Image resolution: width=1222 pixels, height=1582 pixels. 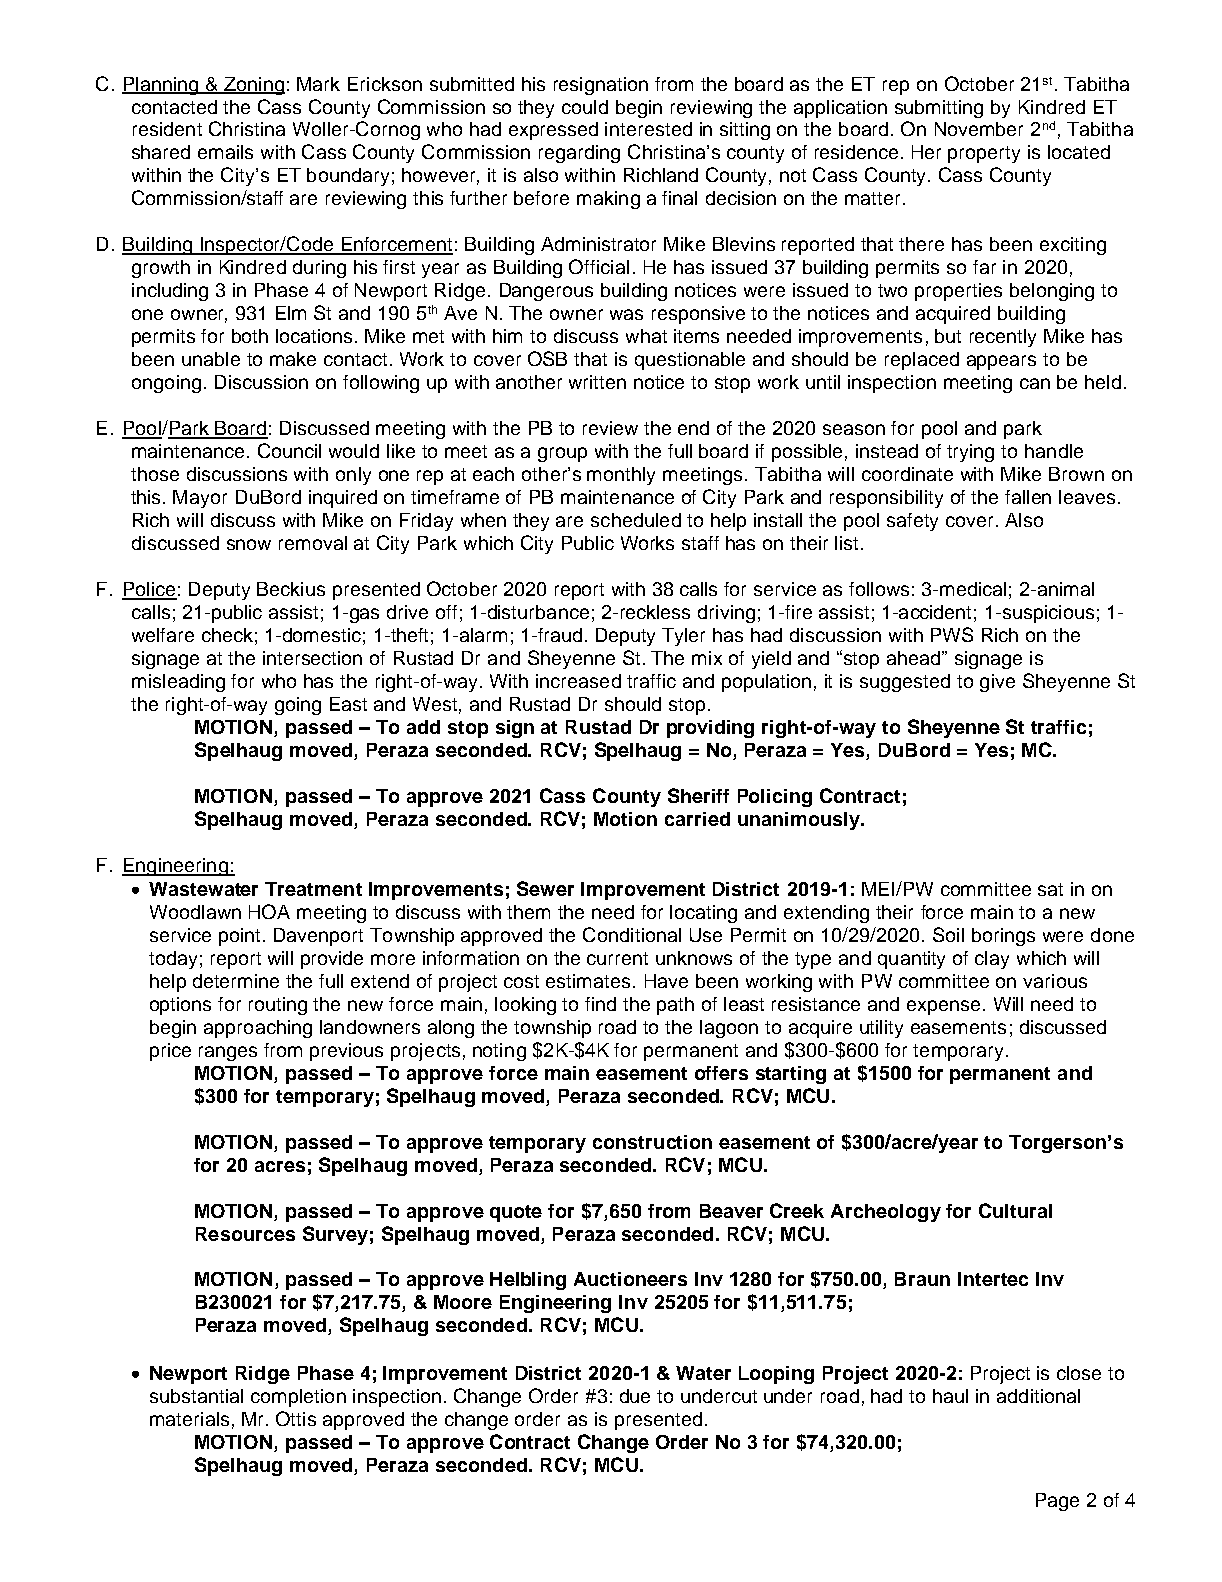 What do you see at coordinates (293, 359) in the image?
I see `make` at bounding box center [293, 359].
